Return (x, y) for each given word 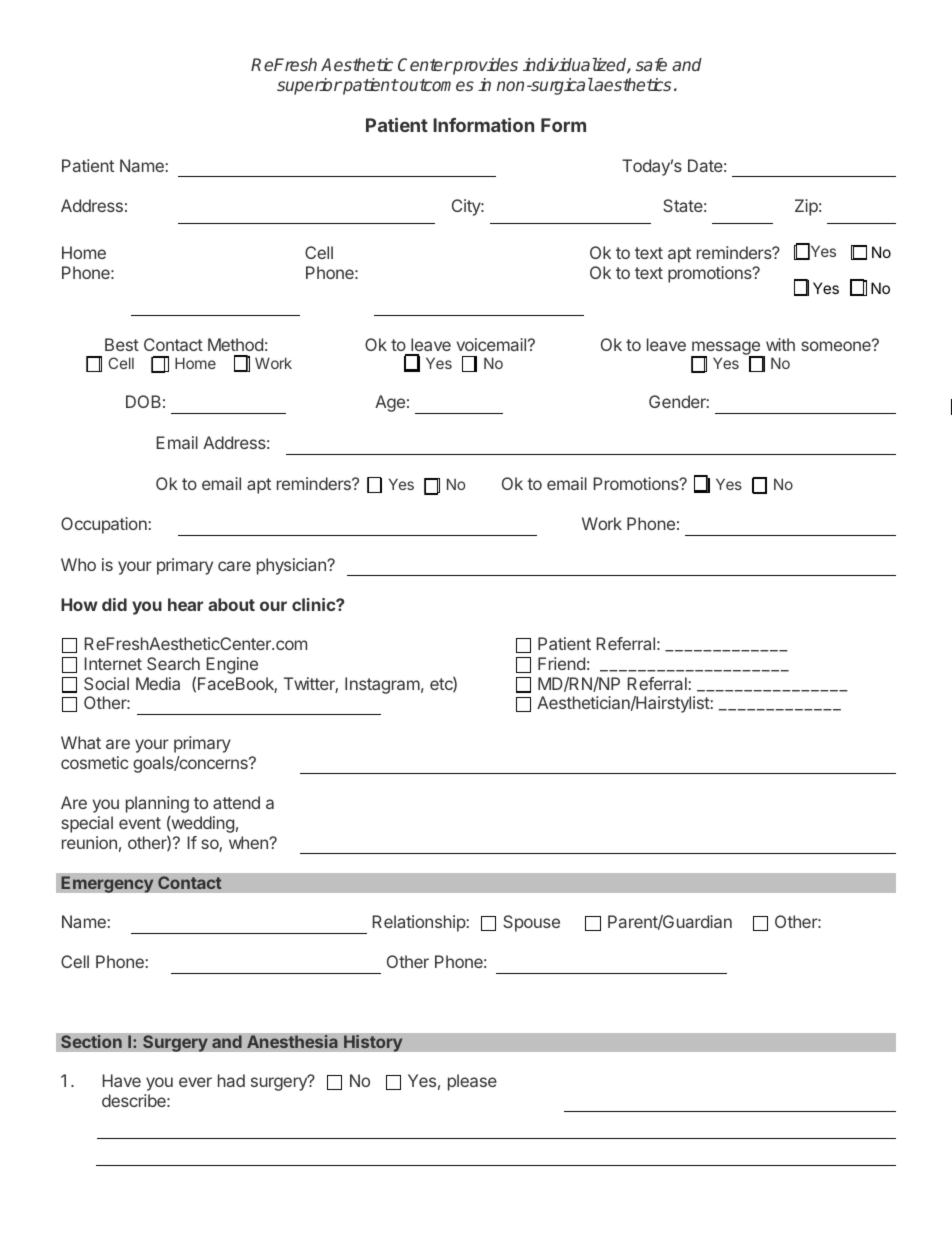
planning (157, 804)
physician (292, 566)
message (726, 349)
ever (195, 1082)
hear (185, 604)
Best (122, 344)
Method (235, 344)
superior (309, 86)
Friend (561, 663)
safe (651, 64)
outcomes (436, 85)
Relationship (420, 923)
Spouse (531, 923)
